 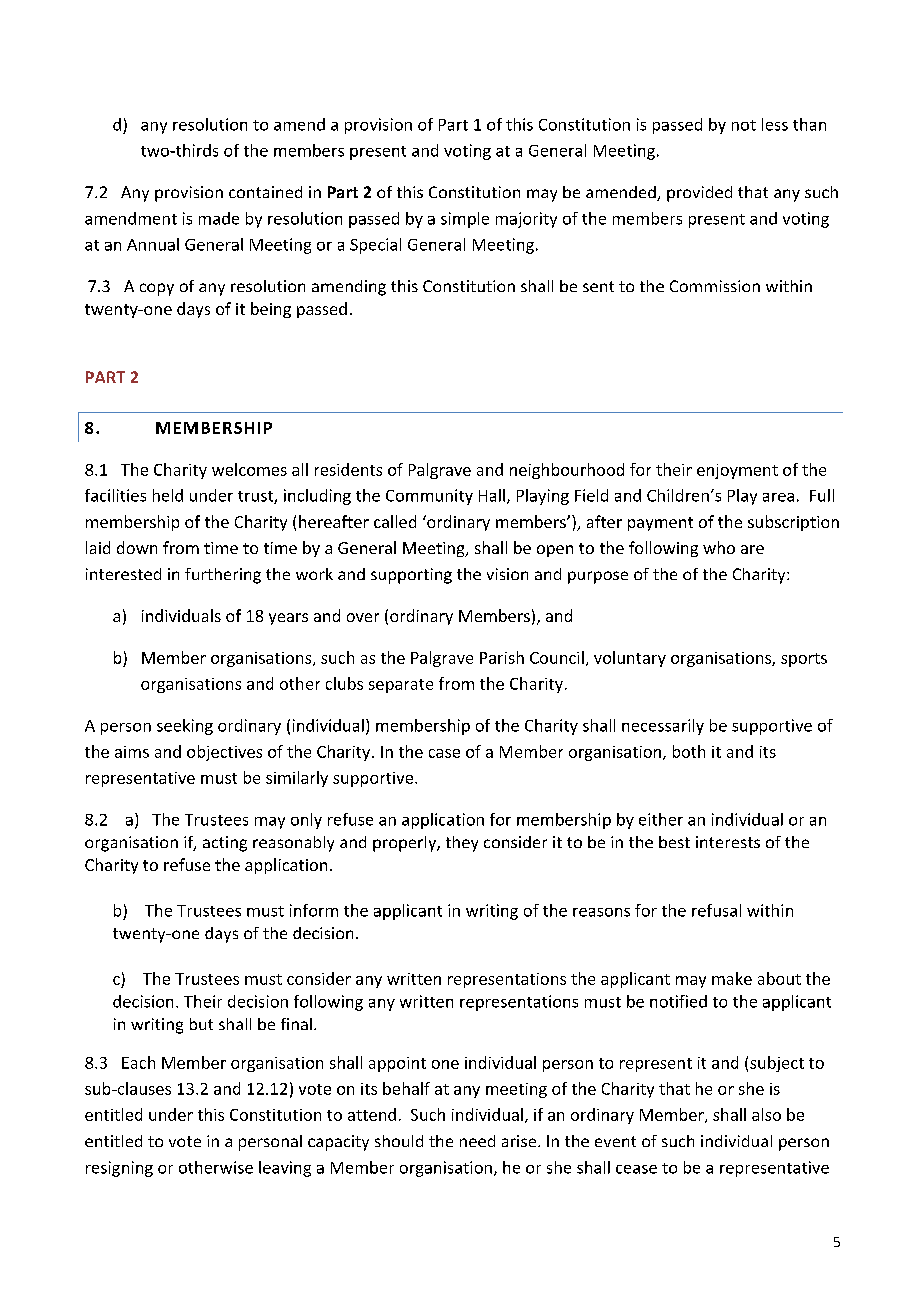 What do you see at coordinates (223, 576) in the document?
I see `furthering` at bounding box center [223, 576].
